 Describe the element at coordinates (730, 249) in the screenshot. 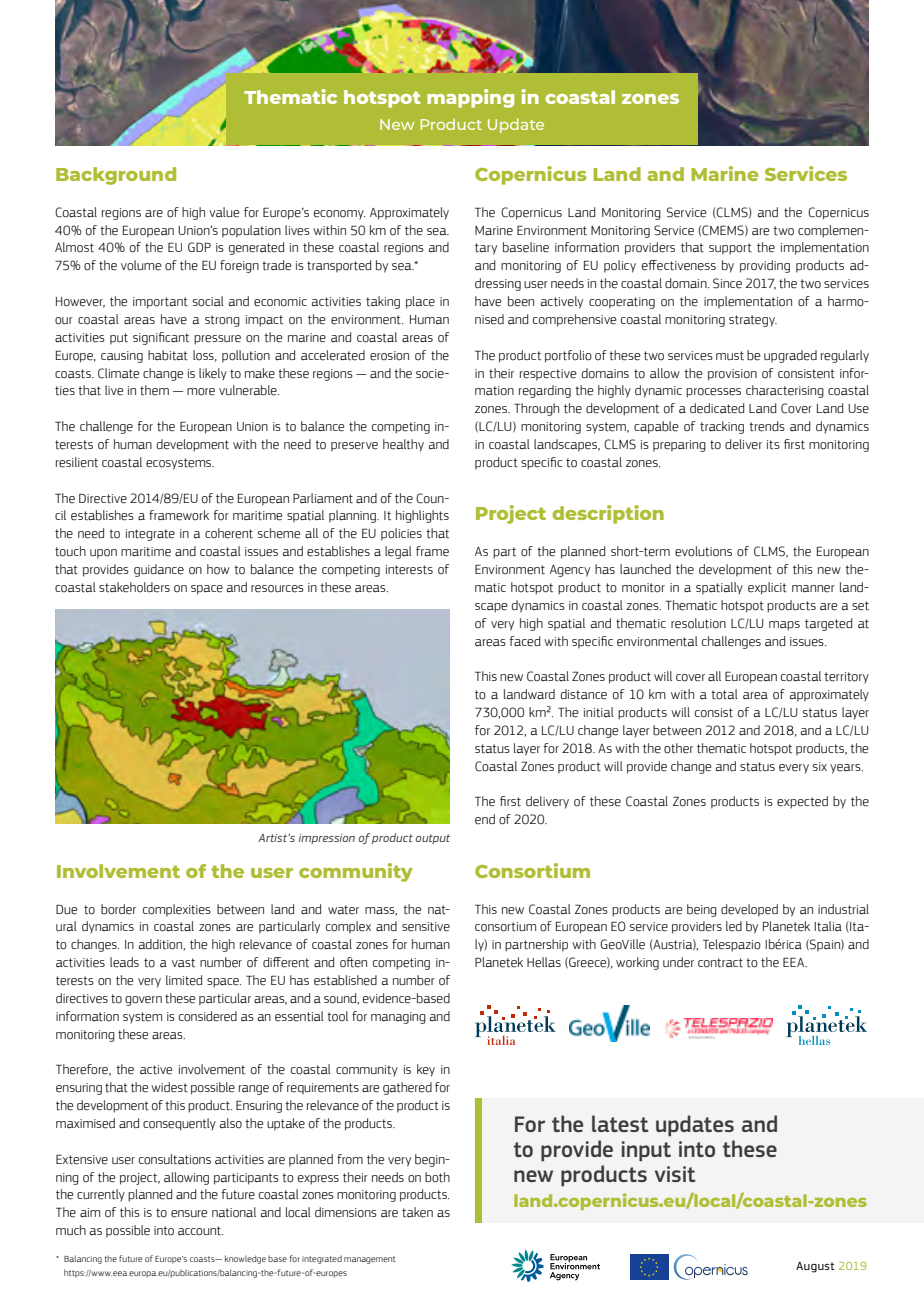

I see `support` at that location.
